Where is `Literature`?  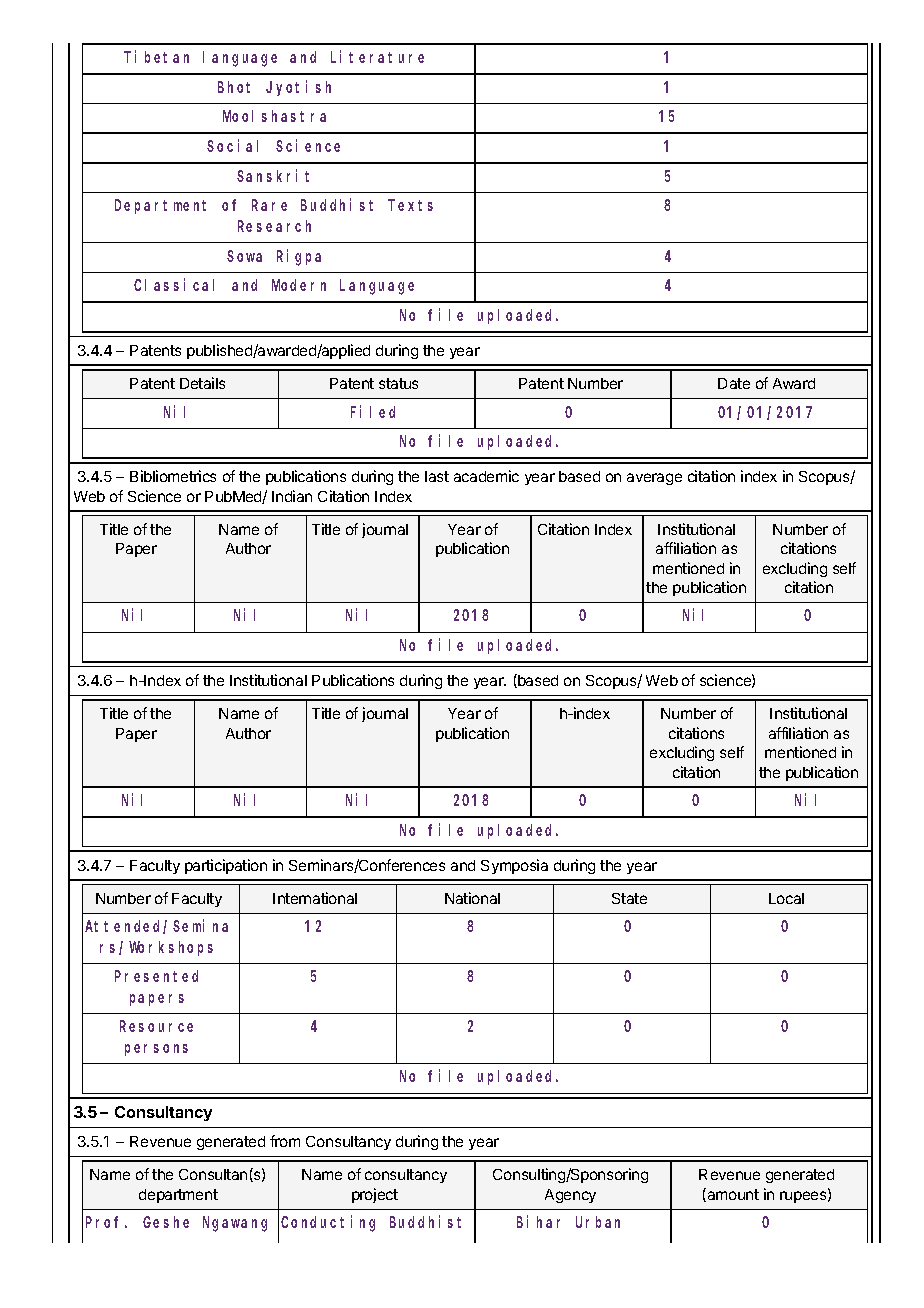 Literature is located at coordinates (377, 56).
